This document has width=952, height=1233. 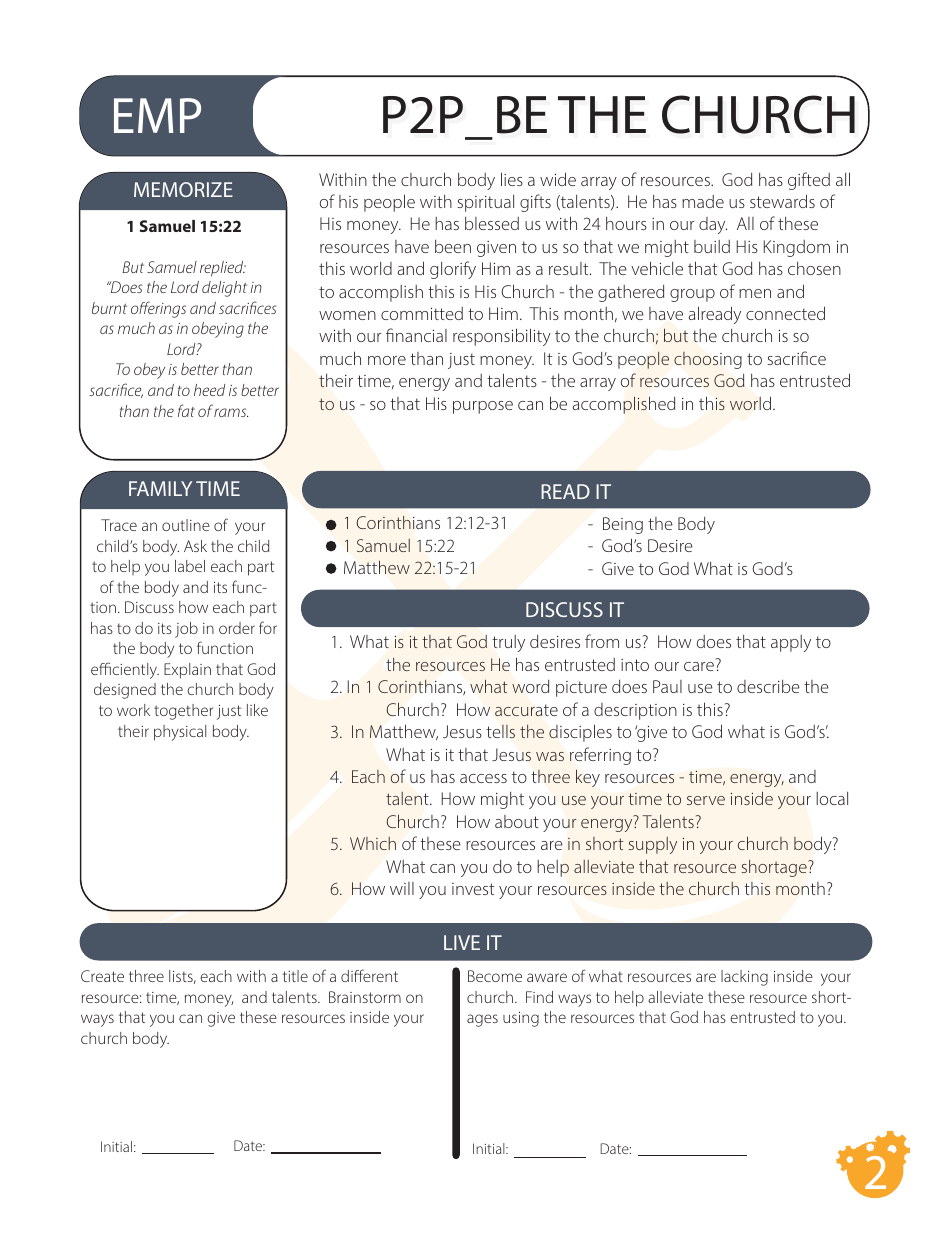 I want to click on gifted, so click(x=809, y=181).
